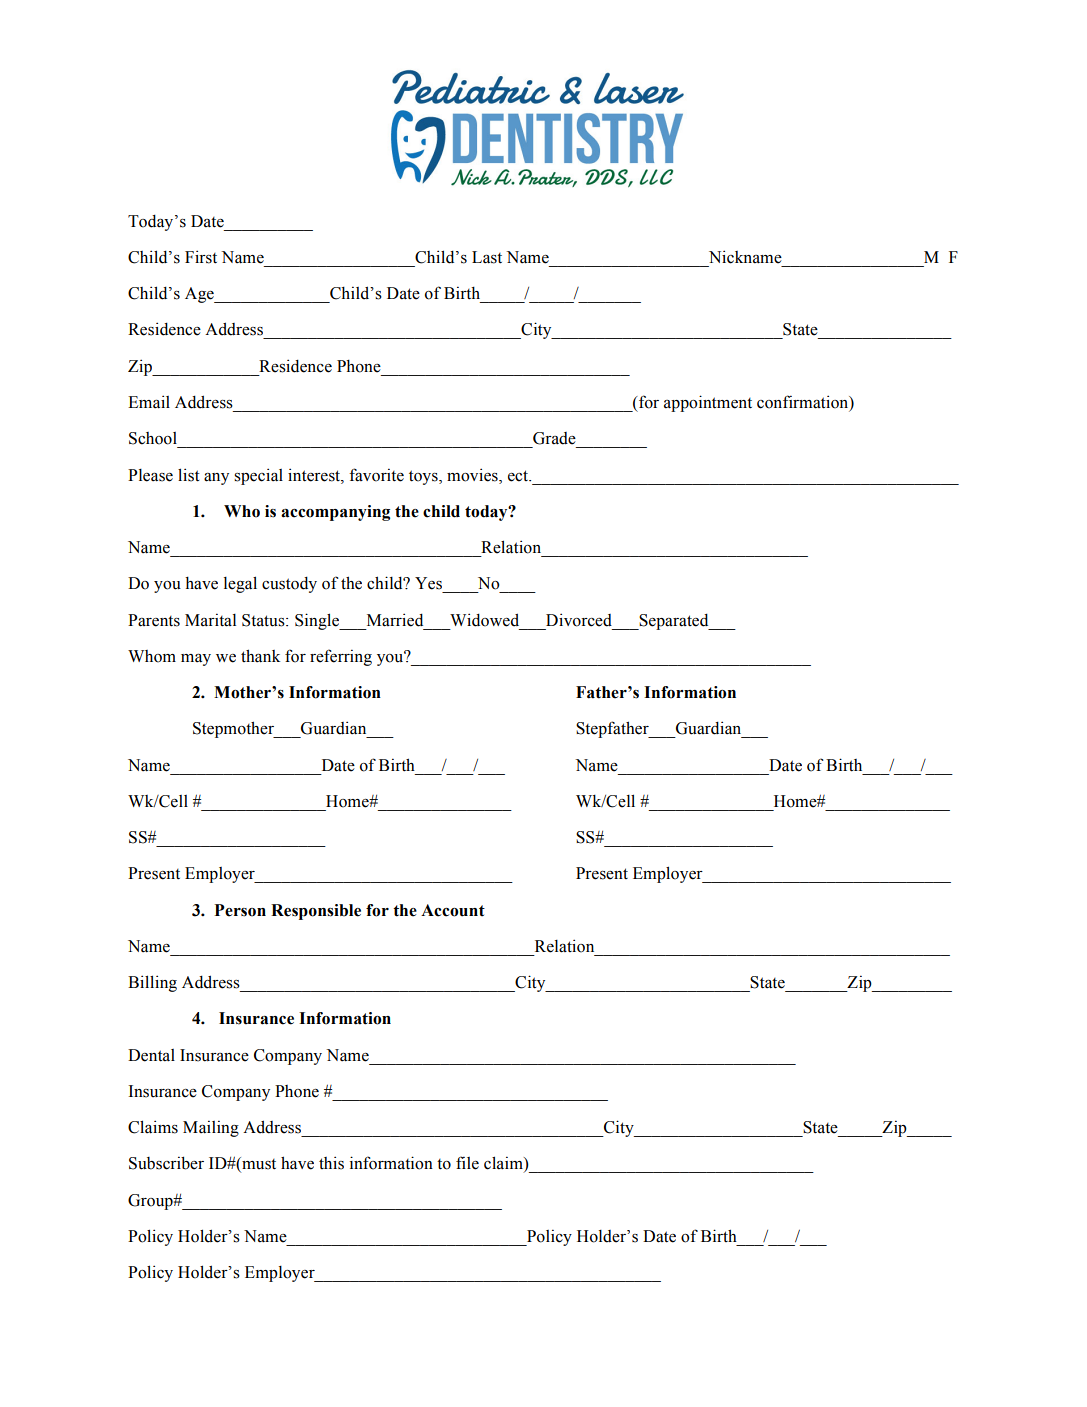 This image has width=1087, height=1407. I want to click on appointment, so click(708, 403).
